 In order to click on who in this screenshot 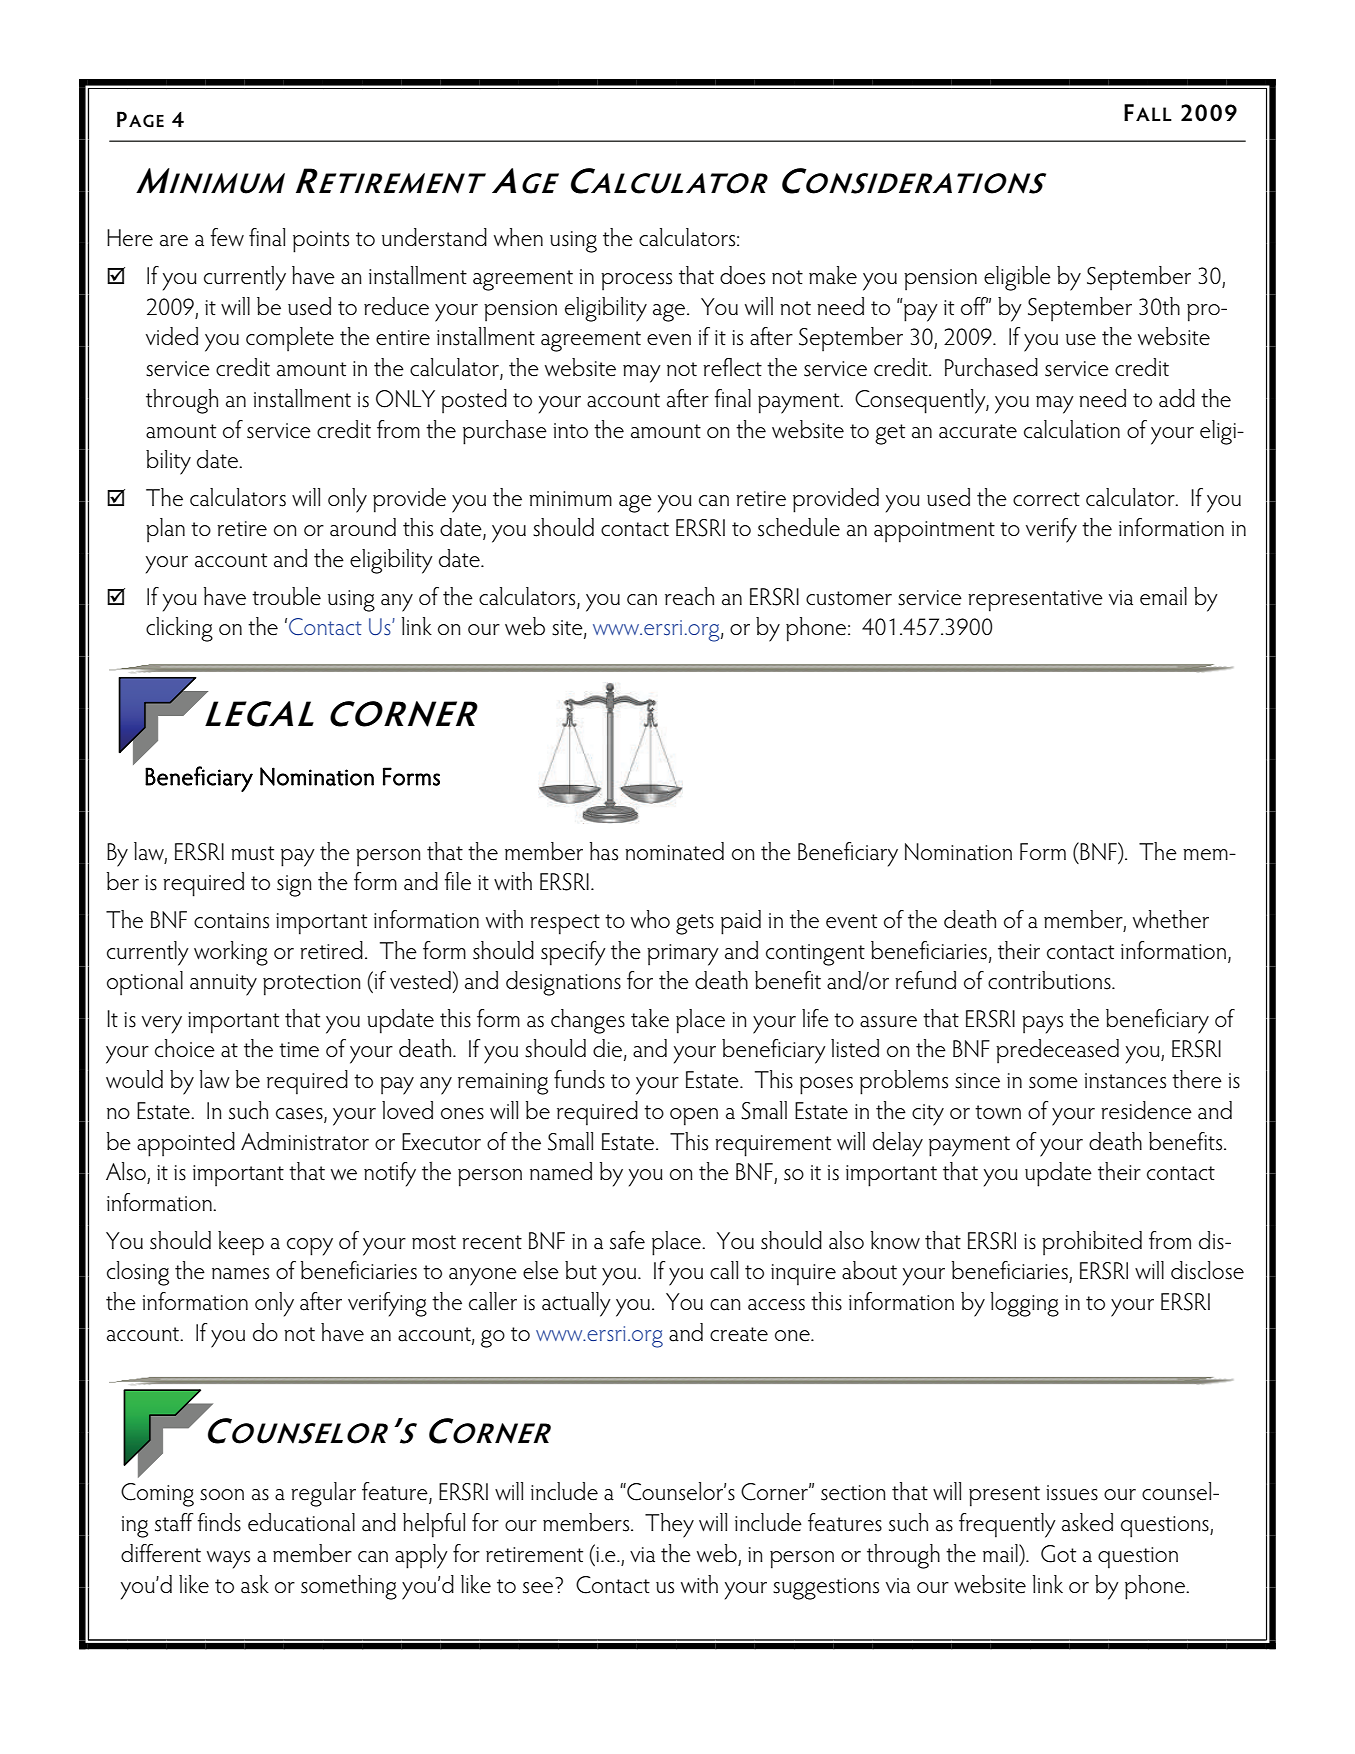, I will do `click(650, 919)`.
